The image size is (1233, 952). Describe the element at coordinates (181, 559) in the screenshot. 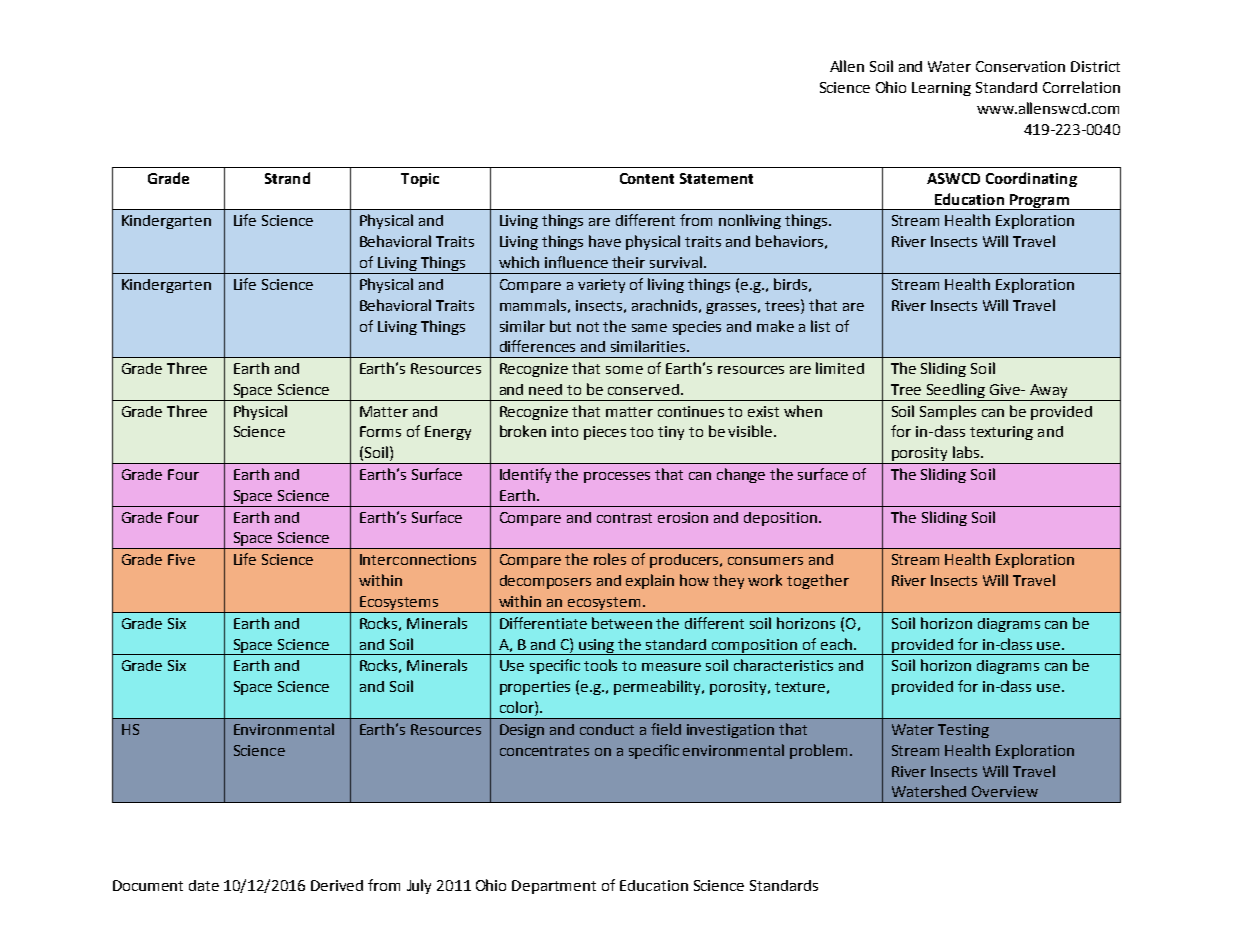

I see `Five` at that location.
